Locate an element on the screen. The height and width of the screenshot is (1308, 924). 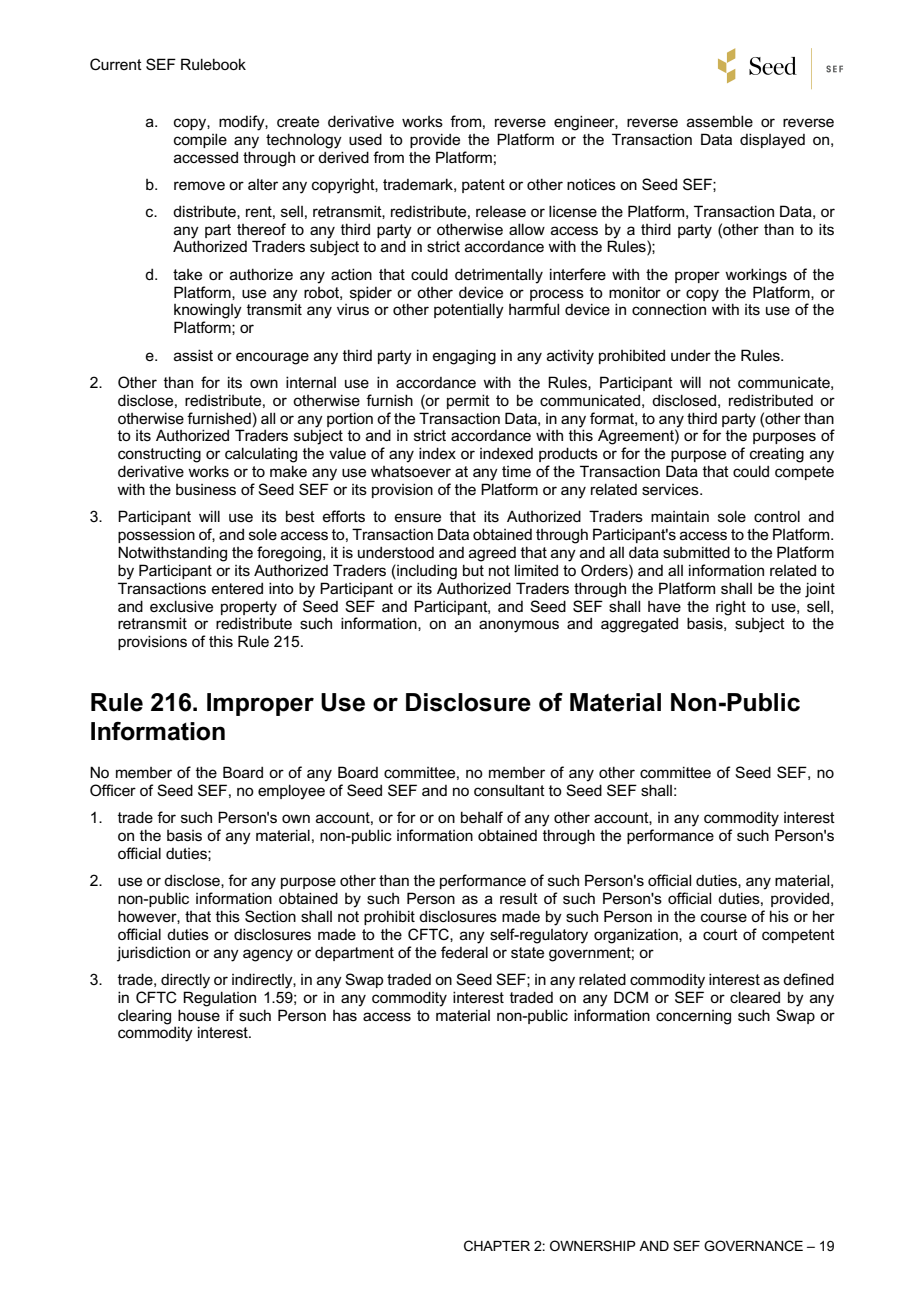
GOVERNANCE is located at coordinates (753, 1245).
